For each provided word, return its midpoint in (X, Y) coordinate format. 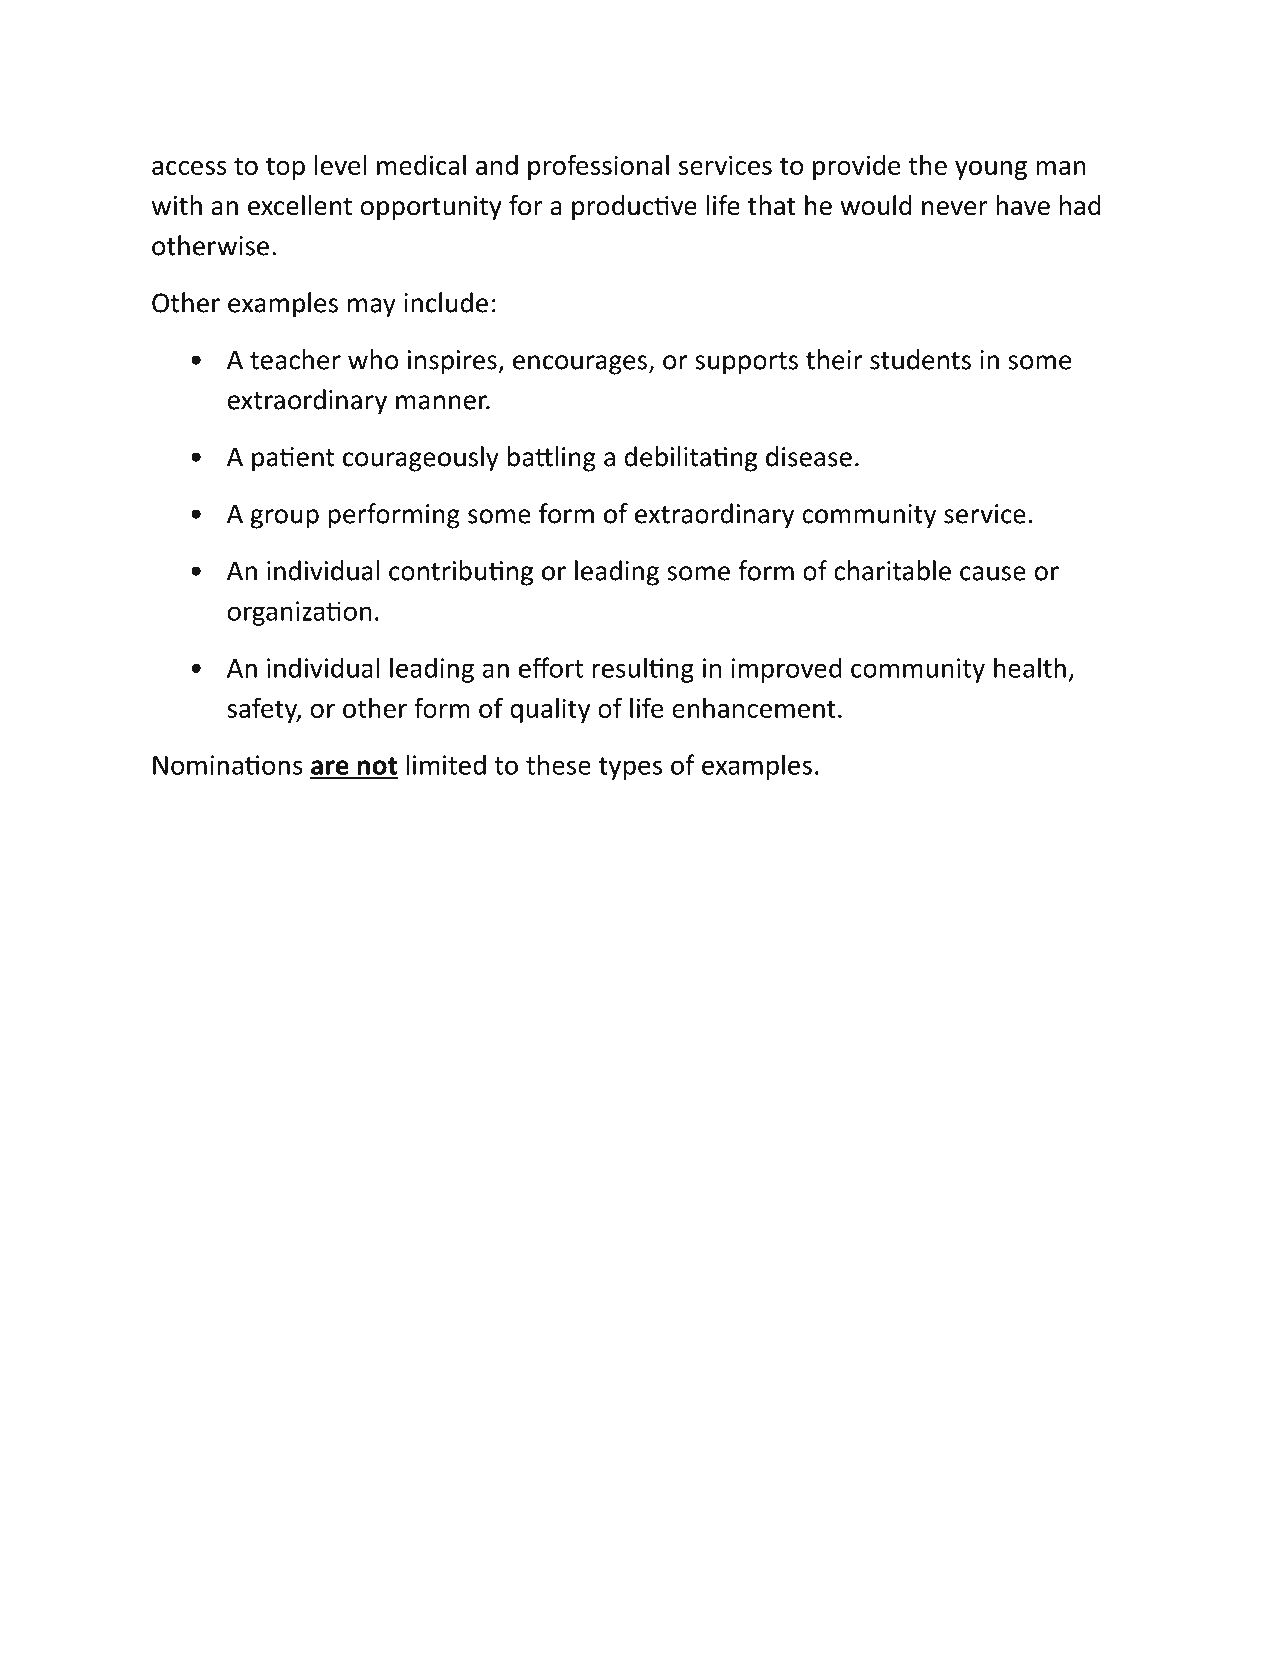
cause (993, 573)
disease (809, 456)
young (991, 170)
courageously (421, 459)
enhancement (754, 708)
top (285, 168)
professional (598, 167)
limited (446, 764)
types (630, 768)
